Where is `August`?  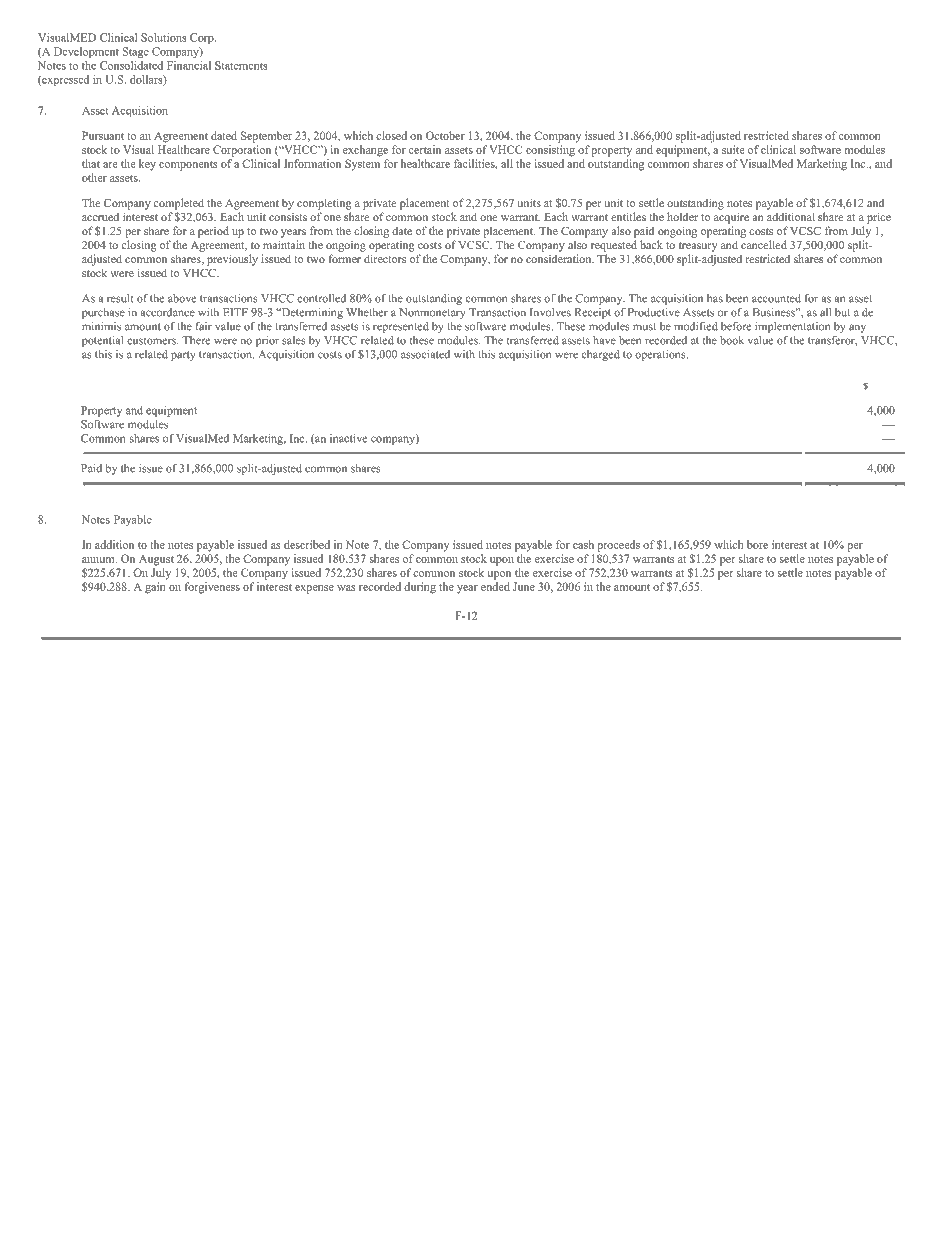 August is located at coordinates (156, 560).
